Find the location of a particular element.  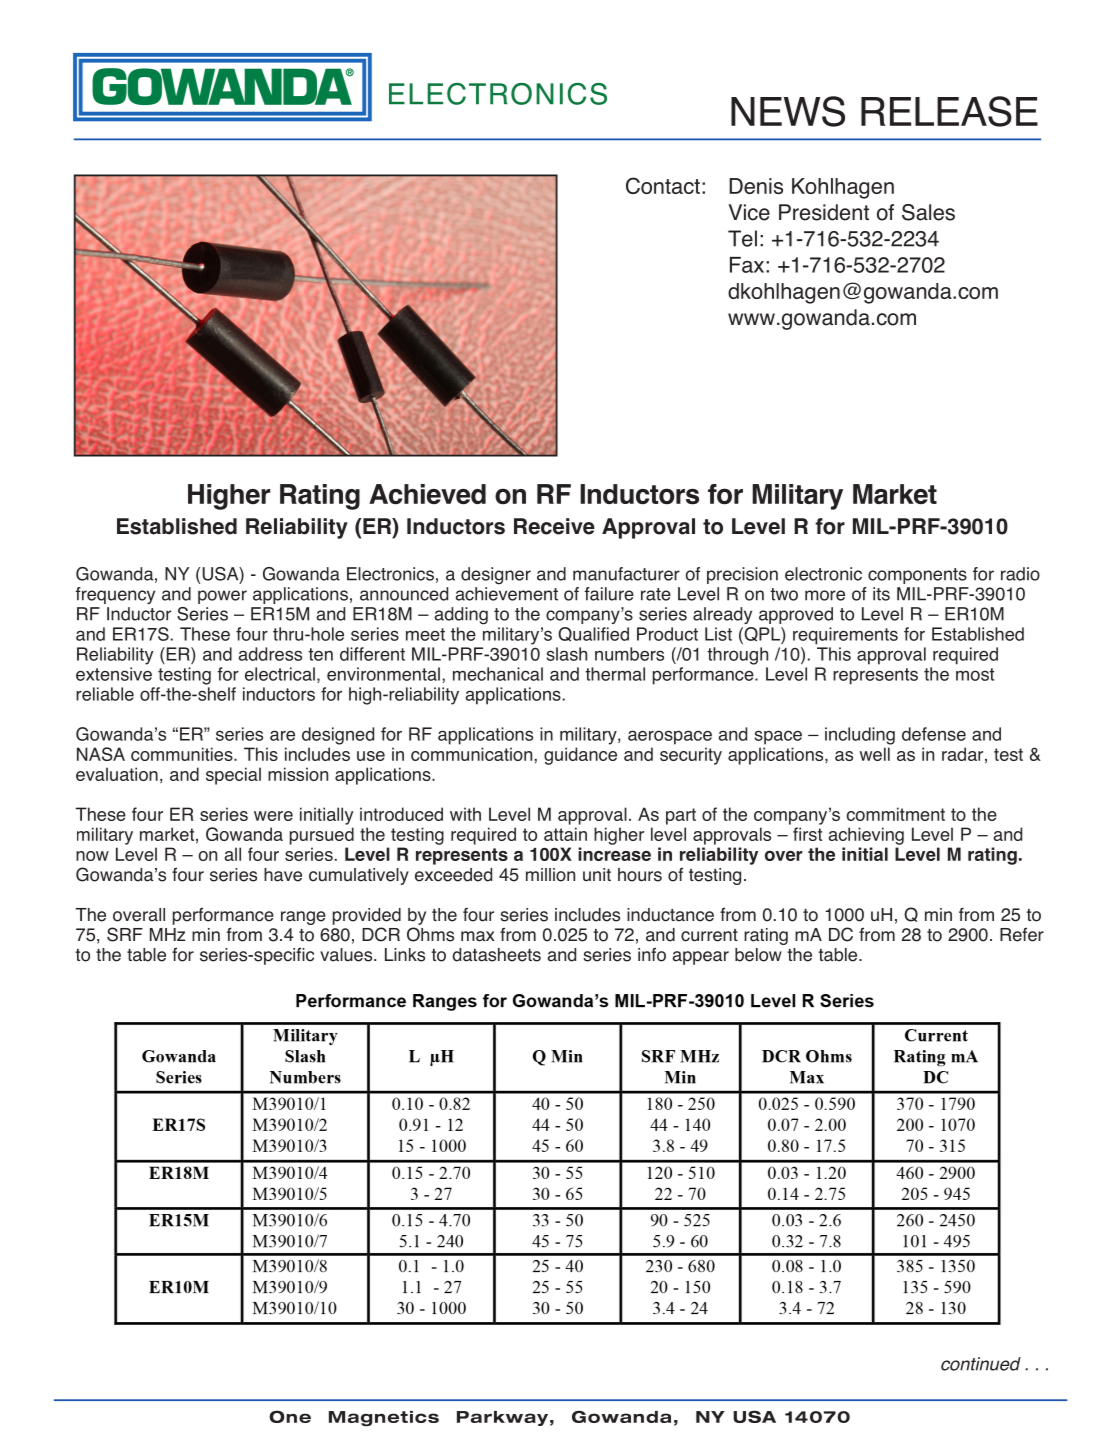

continued is located at coordinates (981, 1364).
